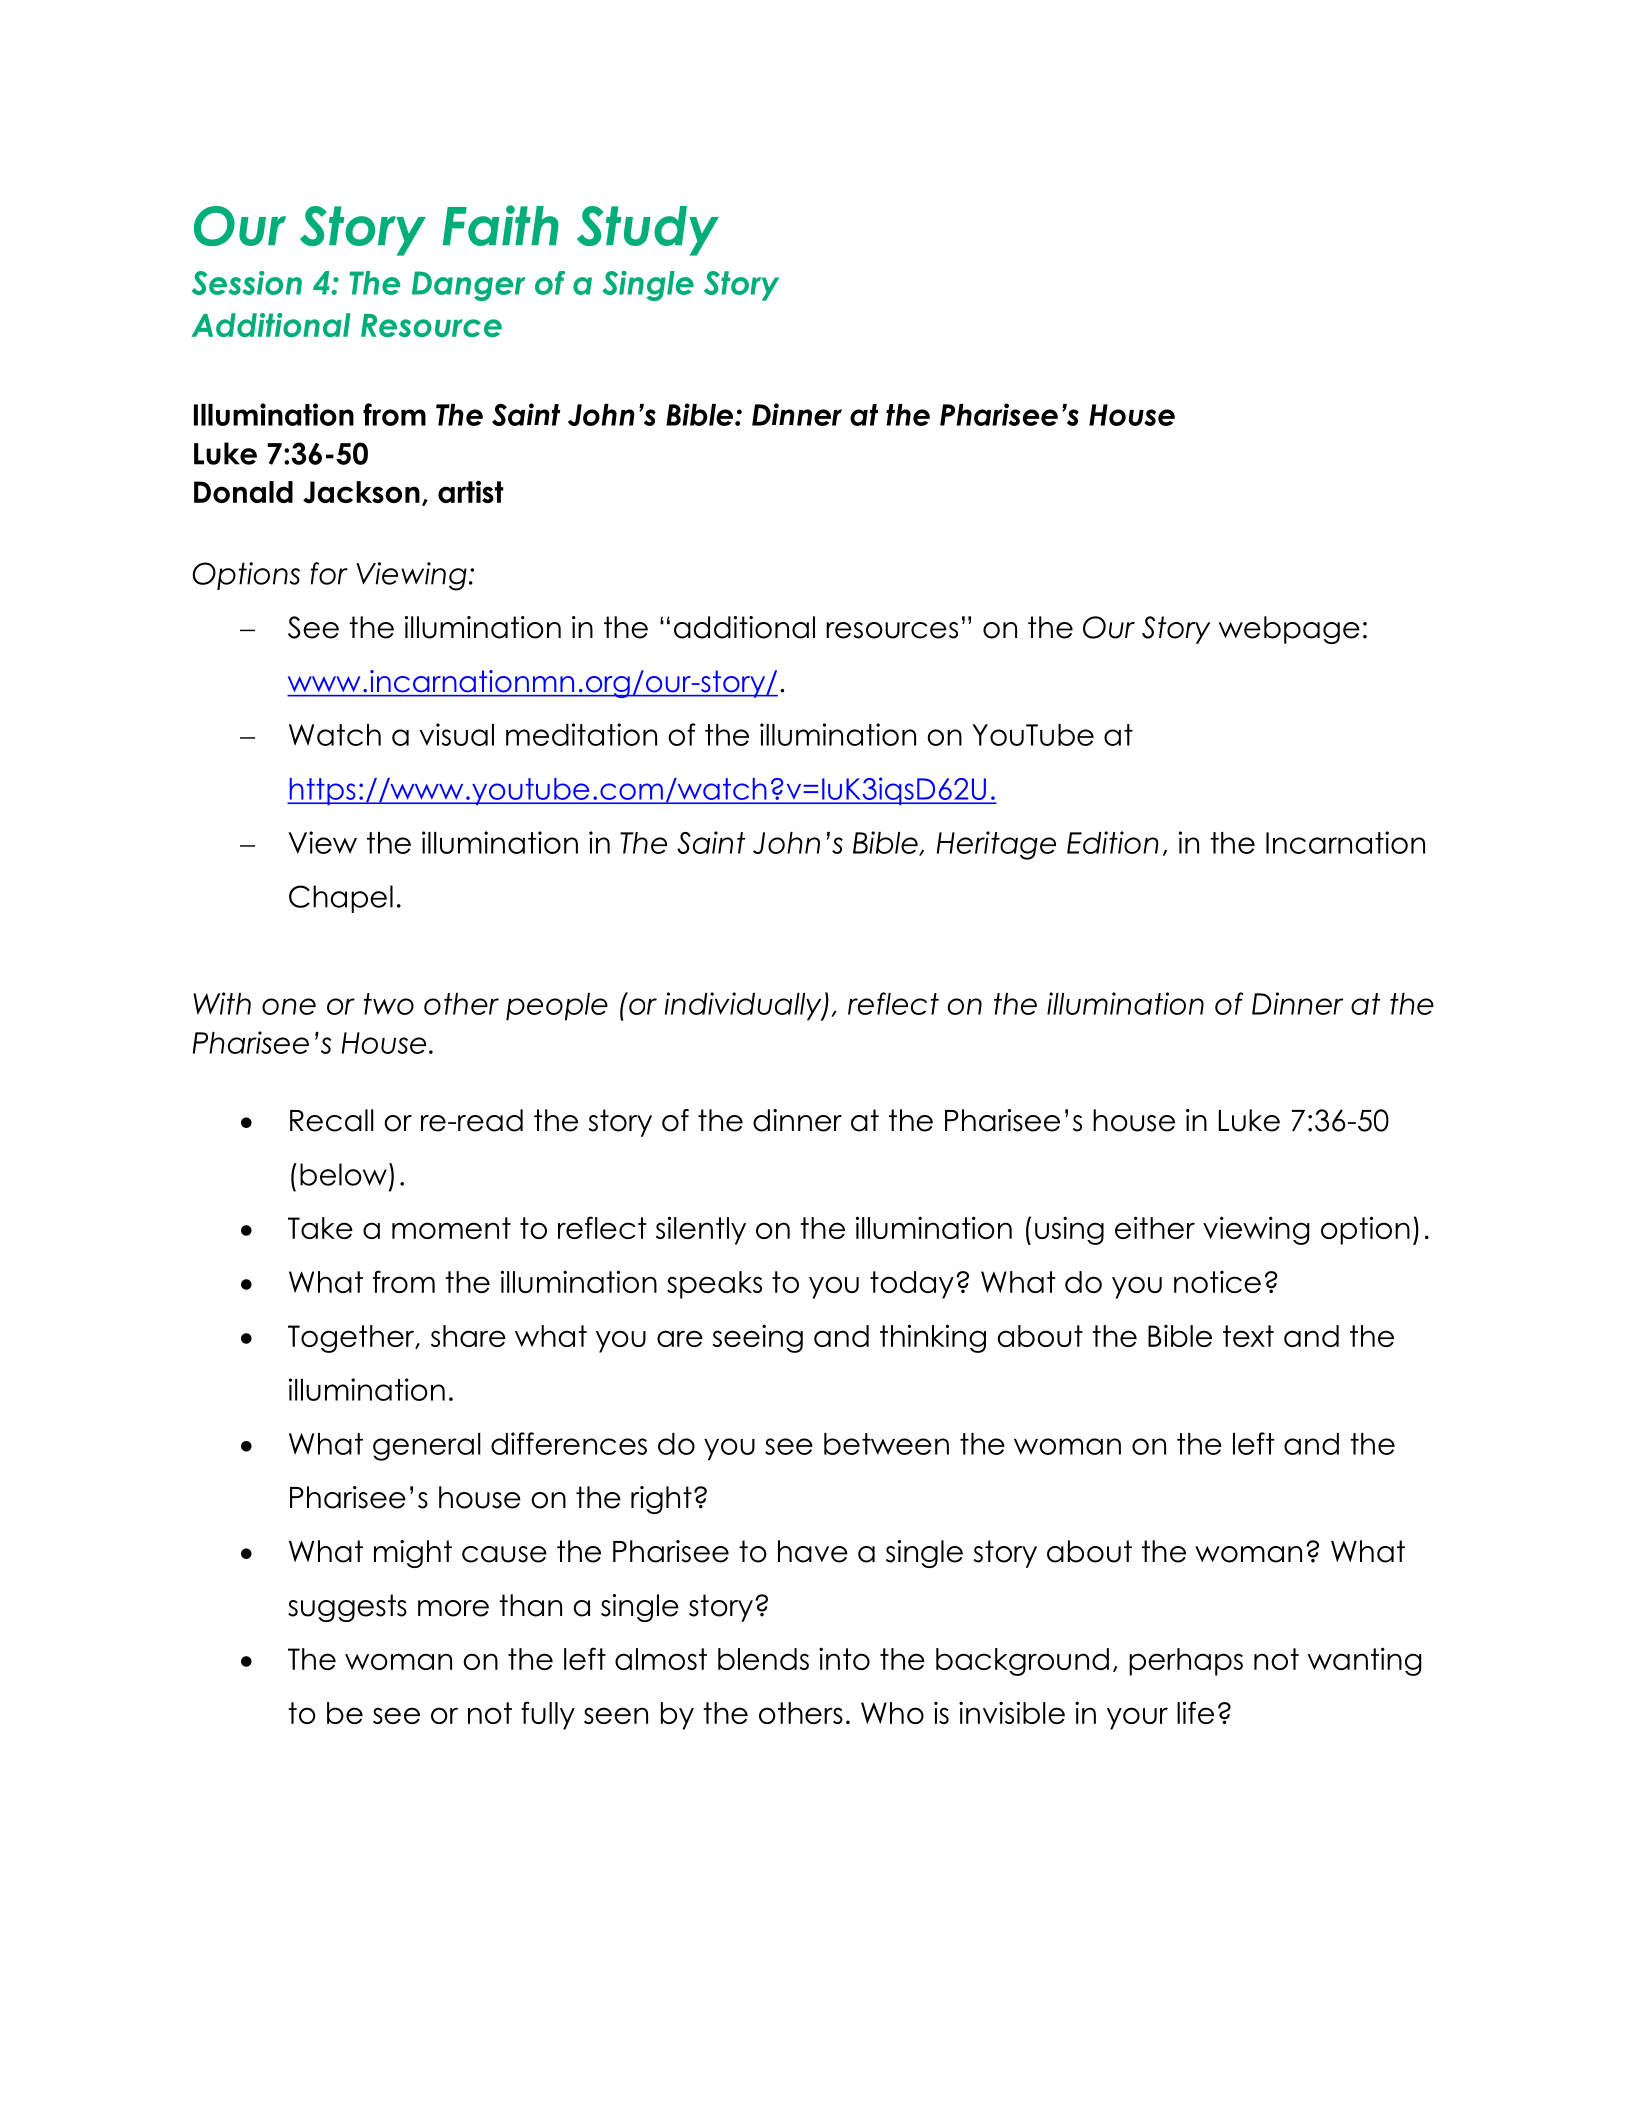  What do you see at coordinates (648, 231) in the screenshot?
I see `Study` at bounding box center [648, 231].
